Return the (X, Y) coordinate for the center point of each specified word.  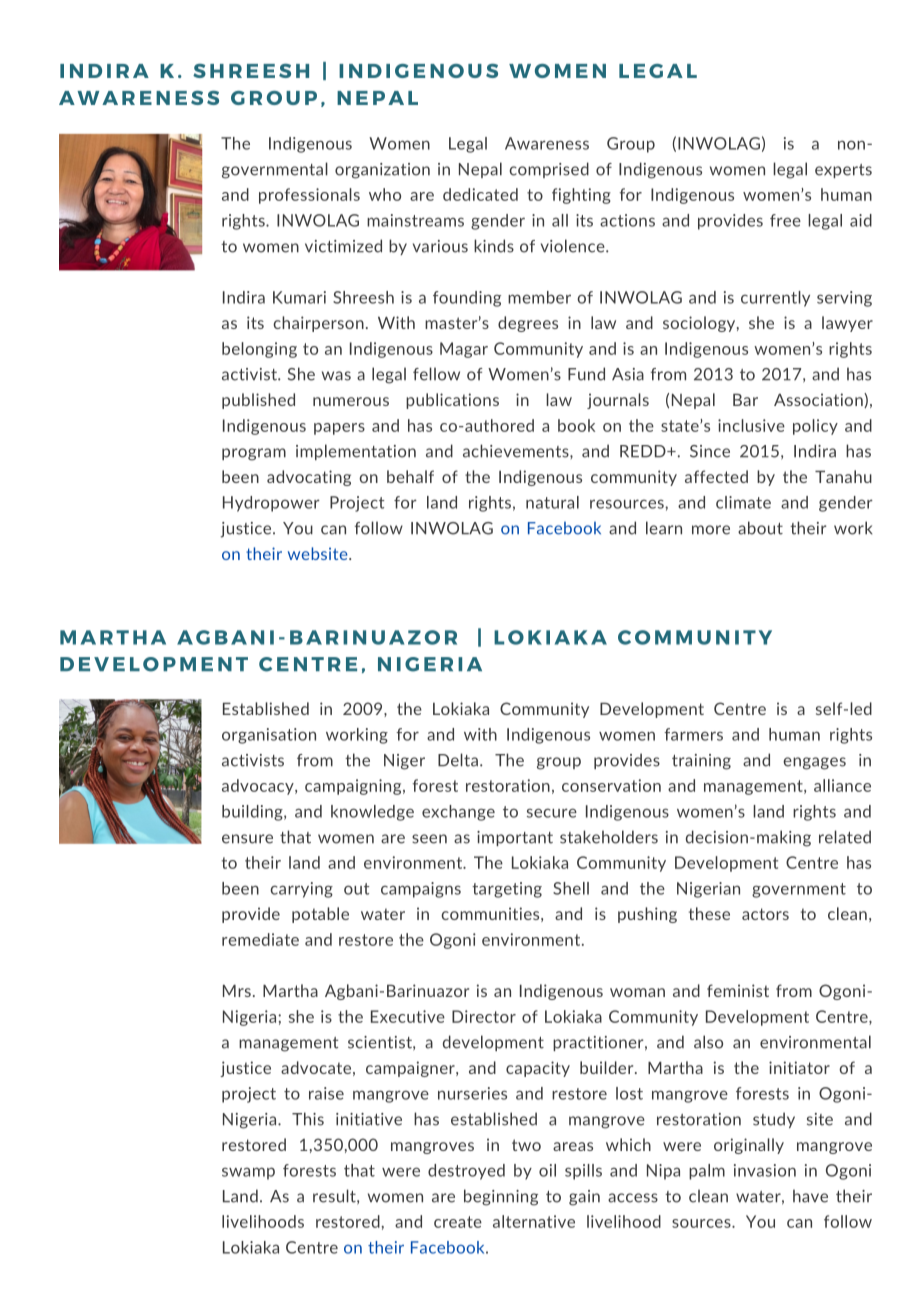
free (785, 220)
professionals (309, 196)
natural (552, 502)
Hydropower (271, 504)
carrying (301, 890)
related (845, 837)
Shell (571, 888)
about (760, 528)
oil (547, 1170)
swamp (248, 1173)
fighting (581, 196)
